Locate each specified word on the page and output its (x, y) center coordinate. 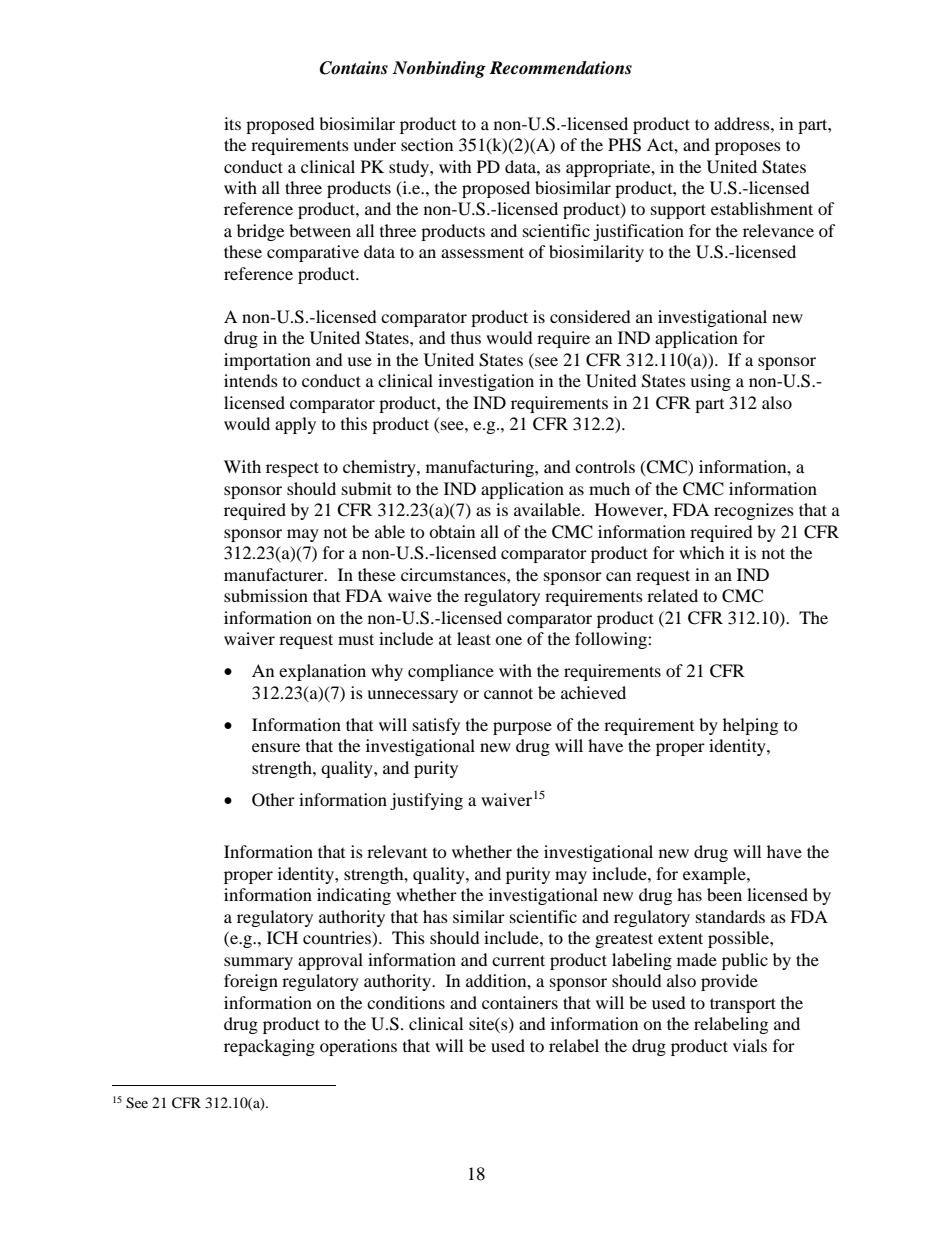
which (702, 552)
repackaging (269, 1047)
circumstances (454, 574)
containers (520, 1002)
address (743, 123)
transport (743, 1005)
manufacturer (275, 574)
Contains (354, 68)
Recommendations (560, 68)
